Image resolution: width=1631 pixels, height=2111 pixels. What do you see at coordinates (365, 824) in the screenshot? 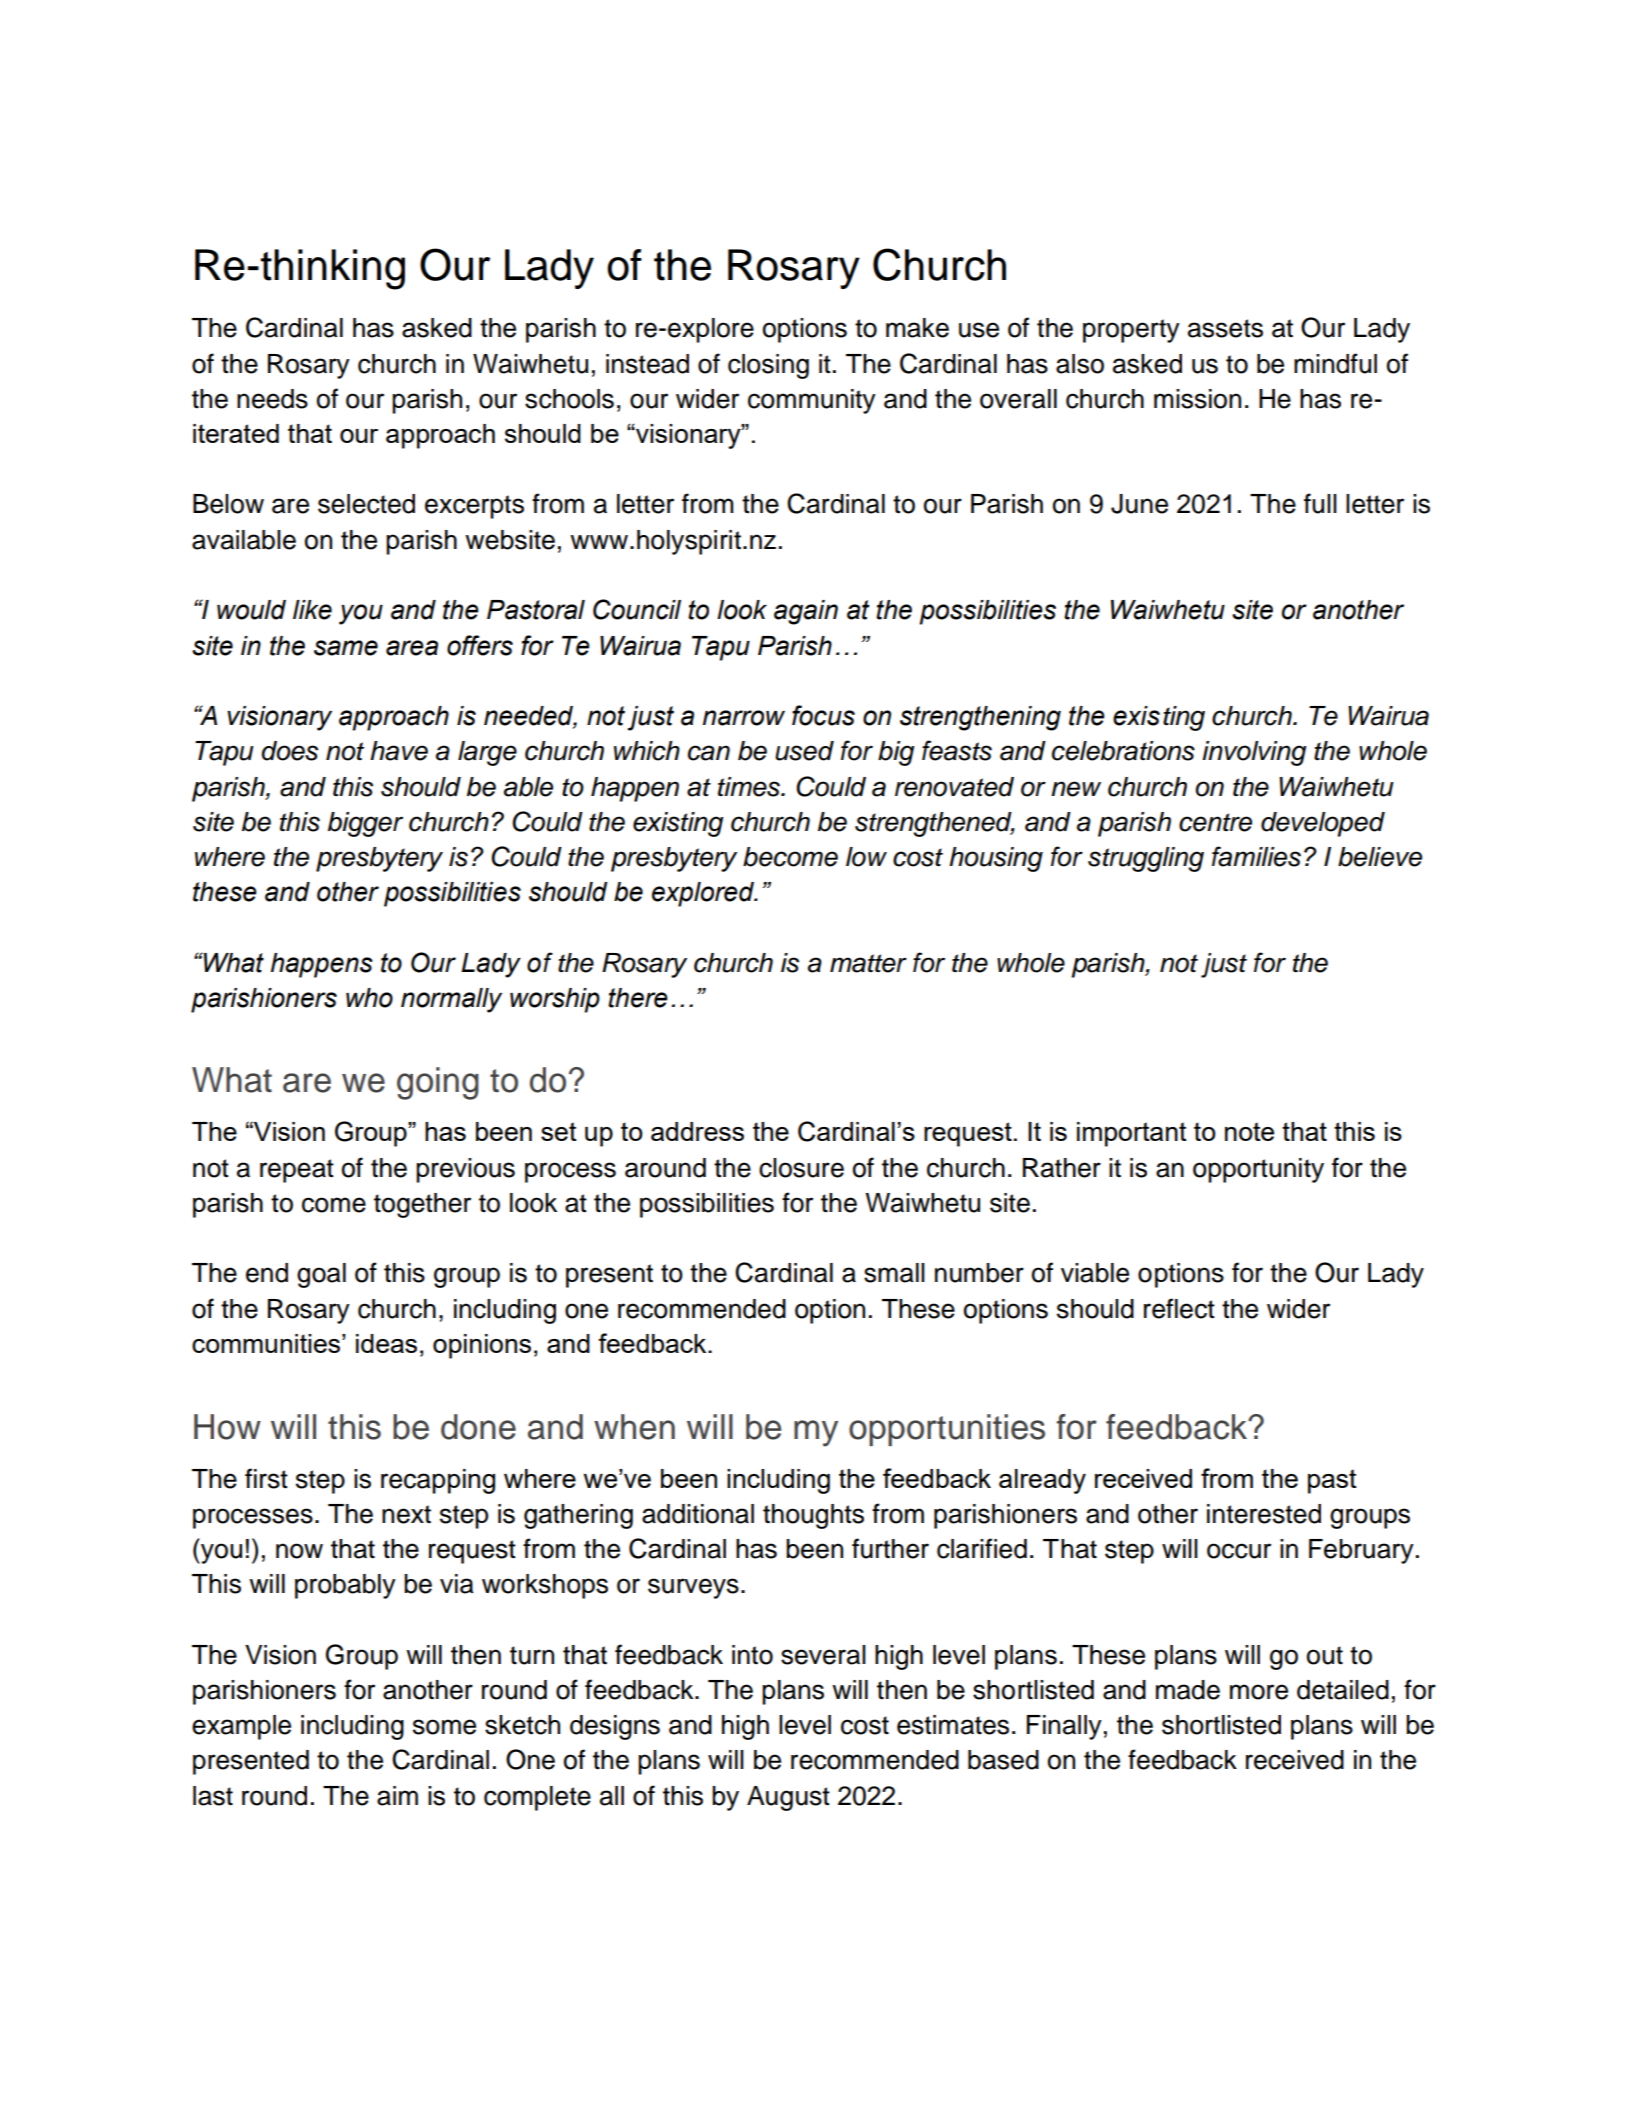
I see `bigger` at bounding box center [365, 824].
